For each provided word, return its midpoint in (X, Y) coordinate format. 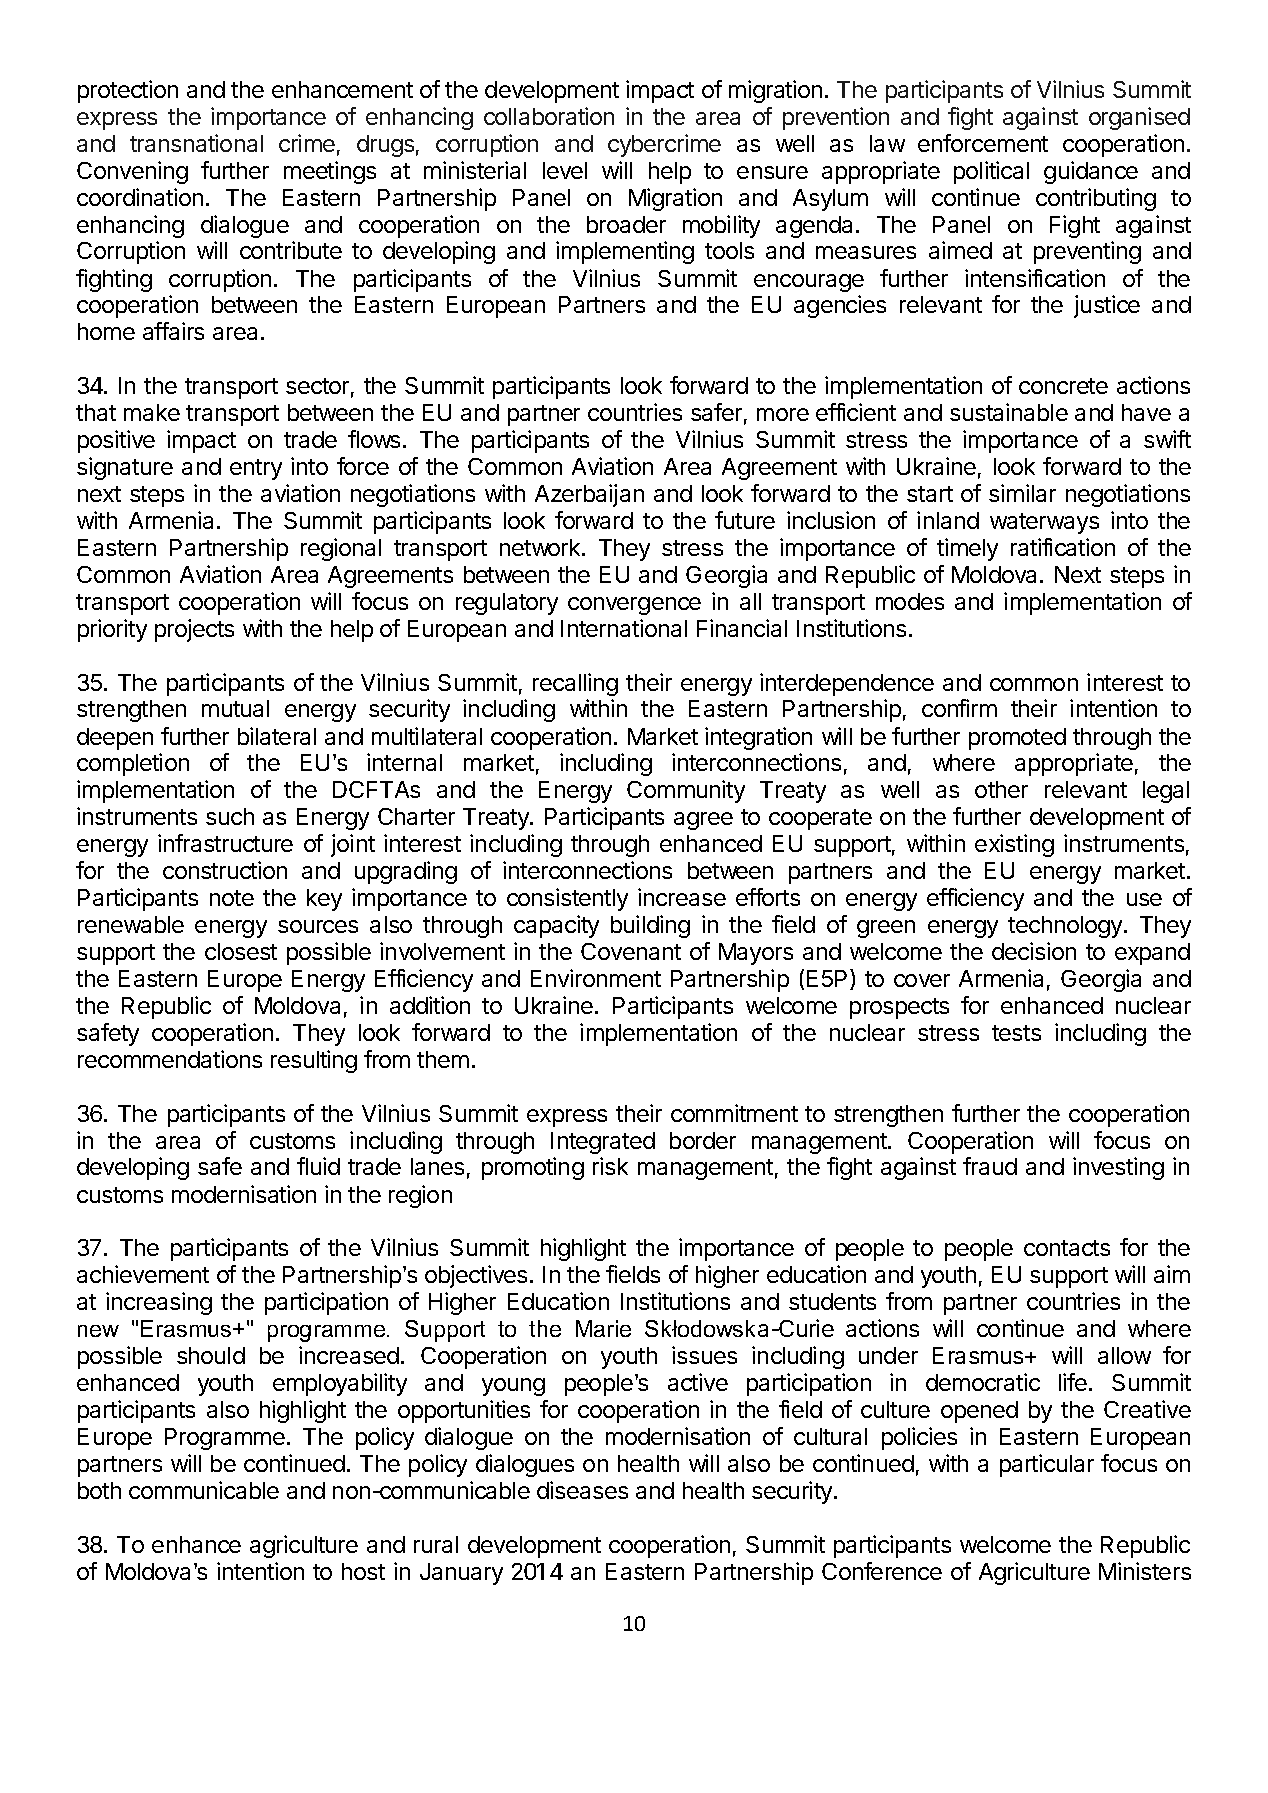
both (99, 1490)
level (565, 170)
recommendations (170, 1059)
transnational (196, 143)
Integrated (603, 1143)
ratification (1063, 547)
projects (194, 630)
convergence (634, 606)
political (991, 172)
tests (1016, 1033)
